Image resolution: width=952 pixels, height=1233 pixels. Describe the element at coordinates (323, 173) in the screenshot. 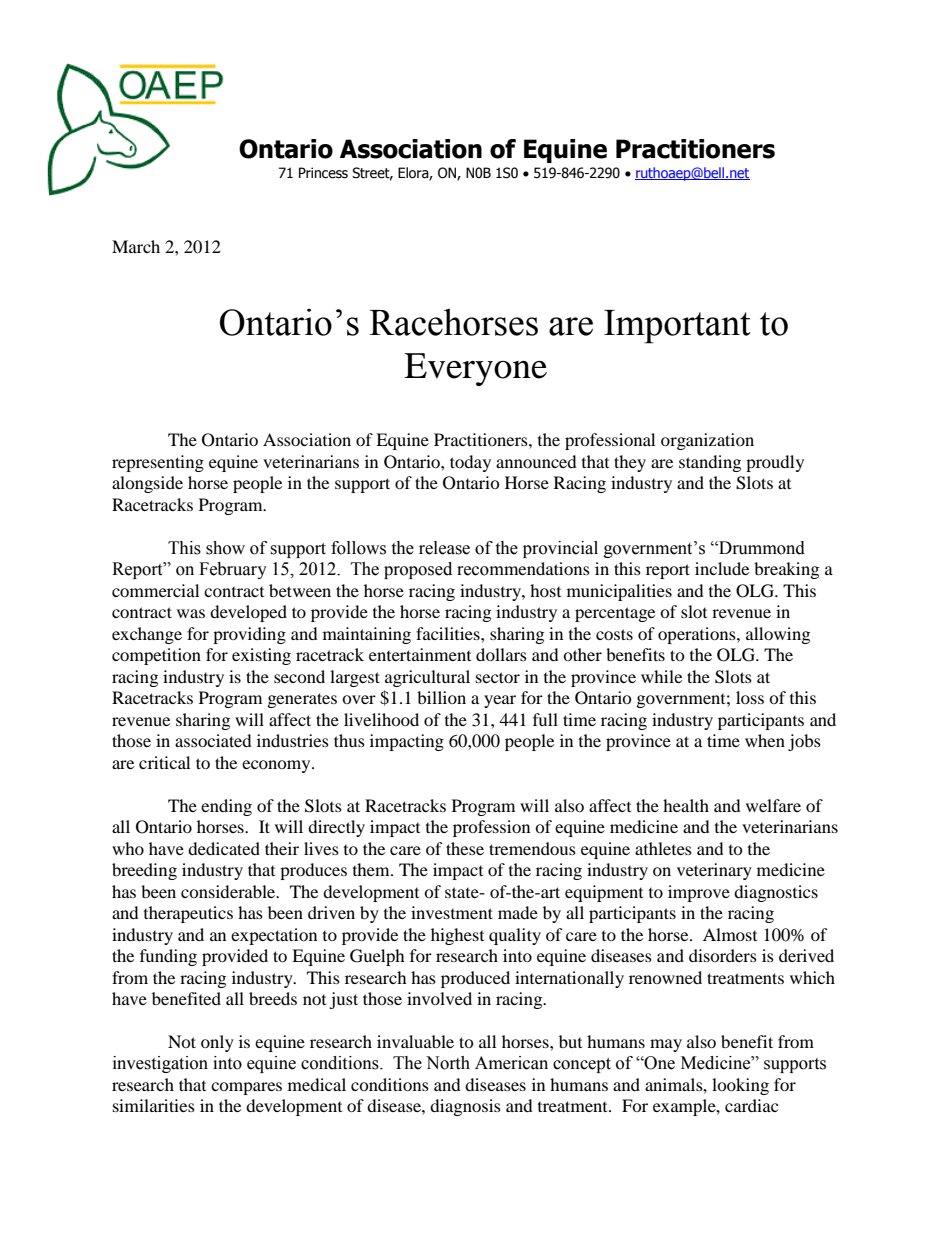

I see `Princess` at that location.
